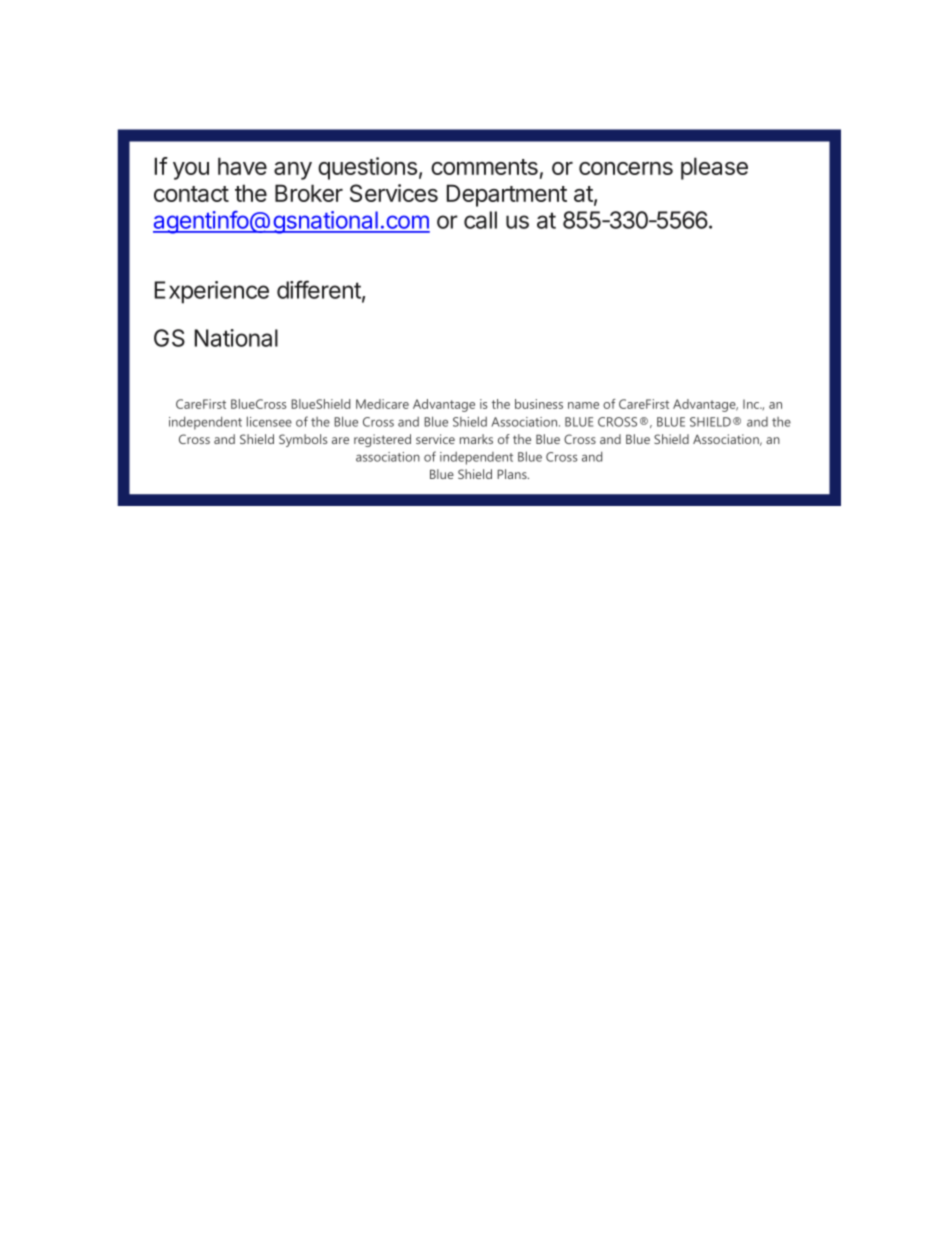  Describe the element at coordinates (476, 439) in the page. I see `marks` at that location.
